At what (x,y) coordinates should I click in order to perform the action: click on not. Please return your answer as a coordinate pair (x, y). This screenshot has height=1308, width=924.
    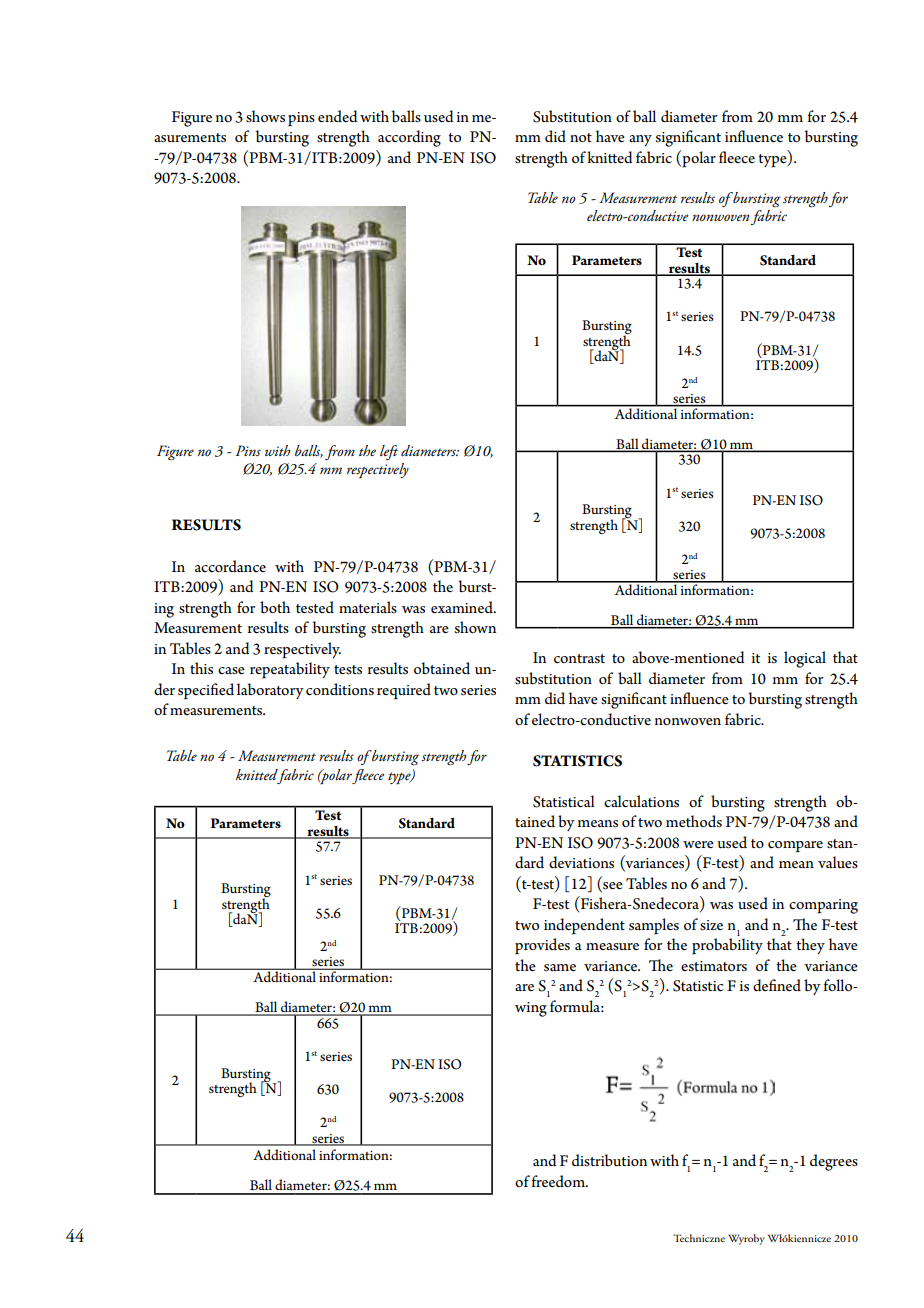
    Looking at the image, I should click on (581, 137).
